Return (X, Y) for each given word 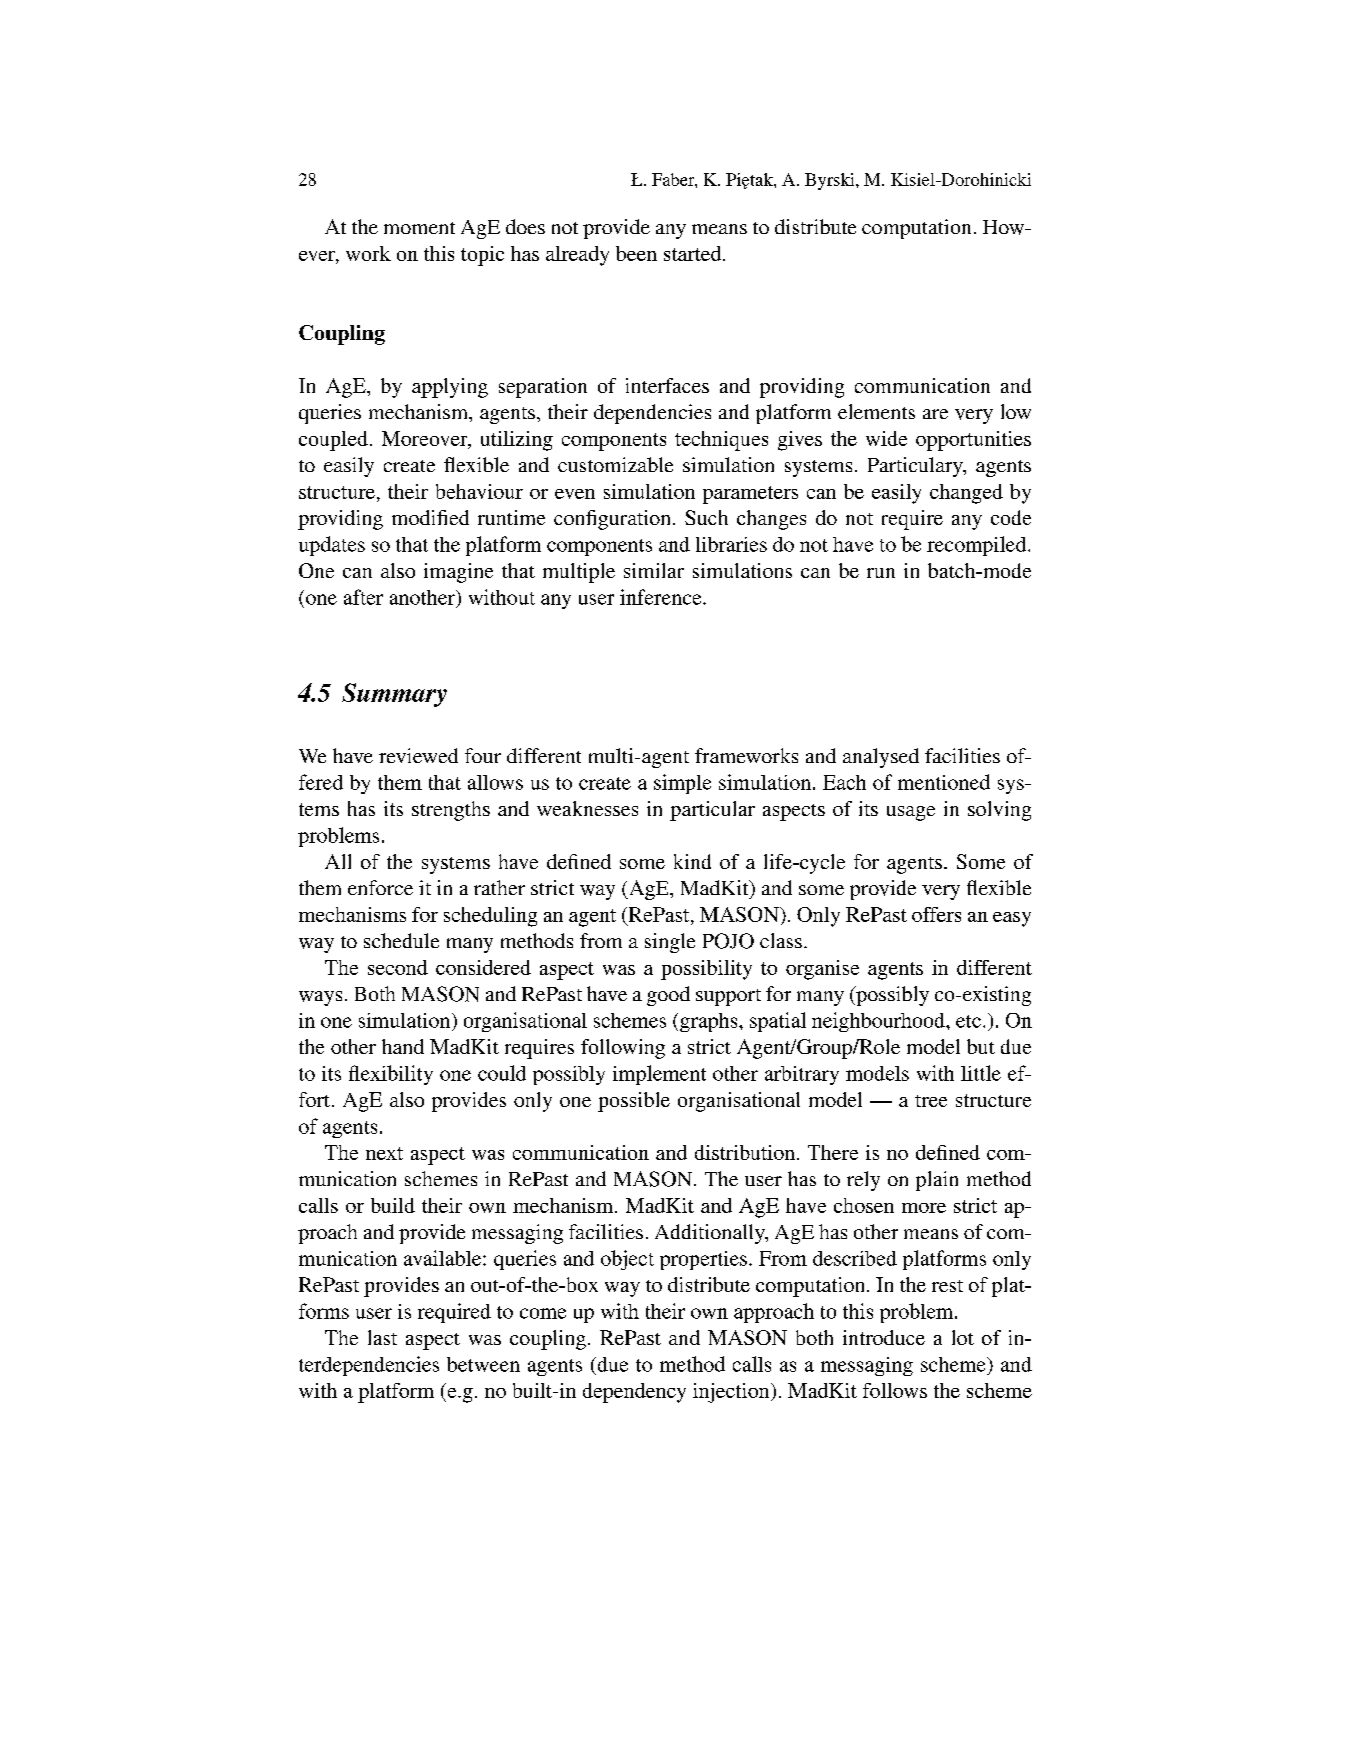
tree (931, 1101)
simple (682, 784)
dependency (634, 1393)
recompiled (978, 546)
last (382, 1337)
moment (419, 228)
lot (963, 1337)
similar (654, 570)
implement (659, 1075)
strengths (451, 811)
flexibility (391, 1075)
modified (430, 517)
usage (911, 813)
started (694, 253)
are (935, 414)
